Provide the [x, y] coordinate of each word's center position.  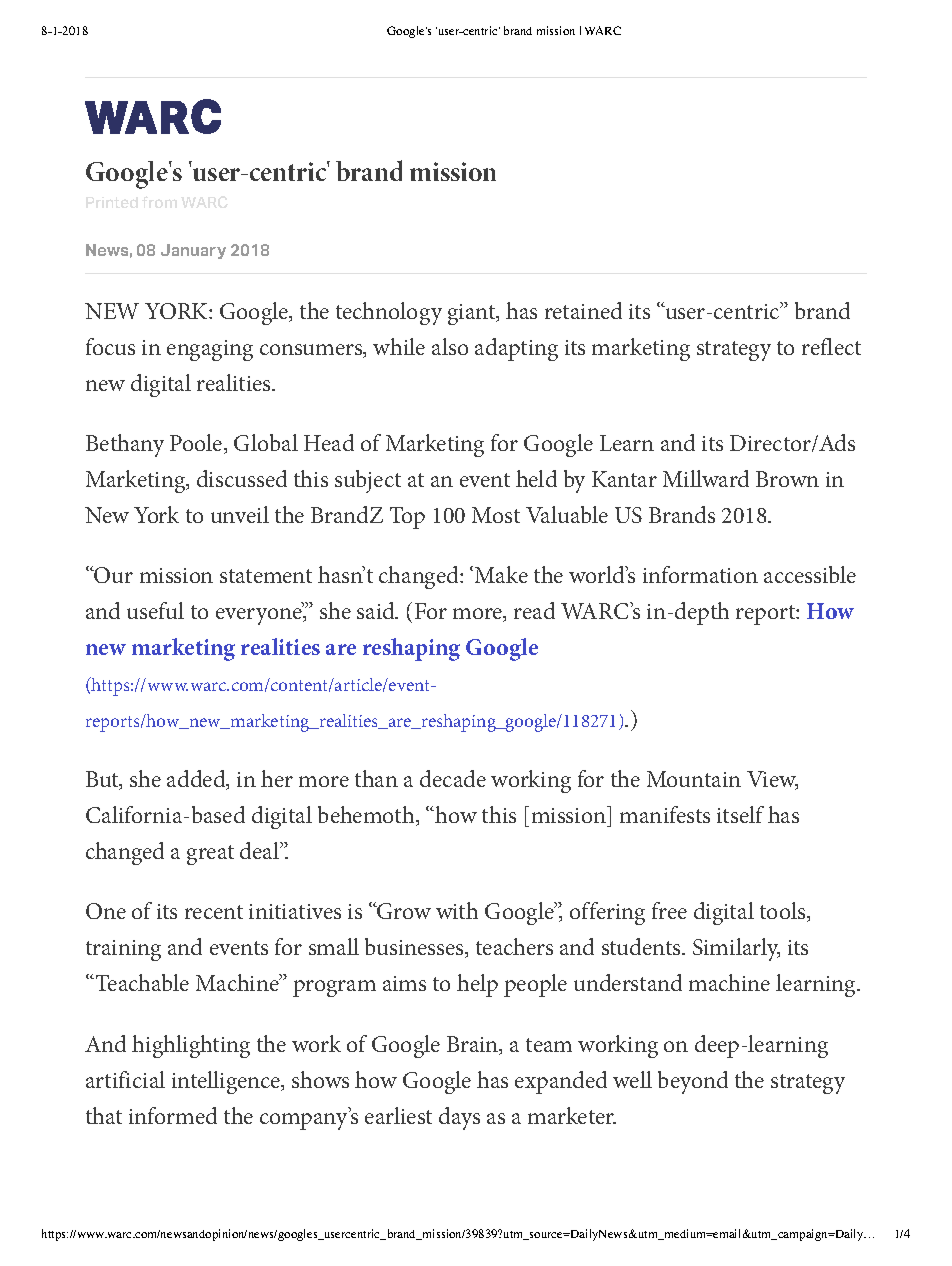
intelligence [227, 1082]
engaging [210, 350]
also [450, 346]
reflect [831, 346]
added [197, 780]
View [772, 780]
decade [453, 778]
